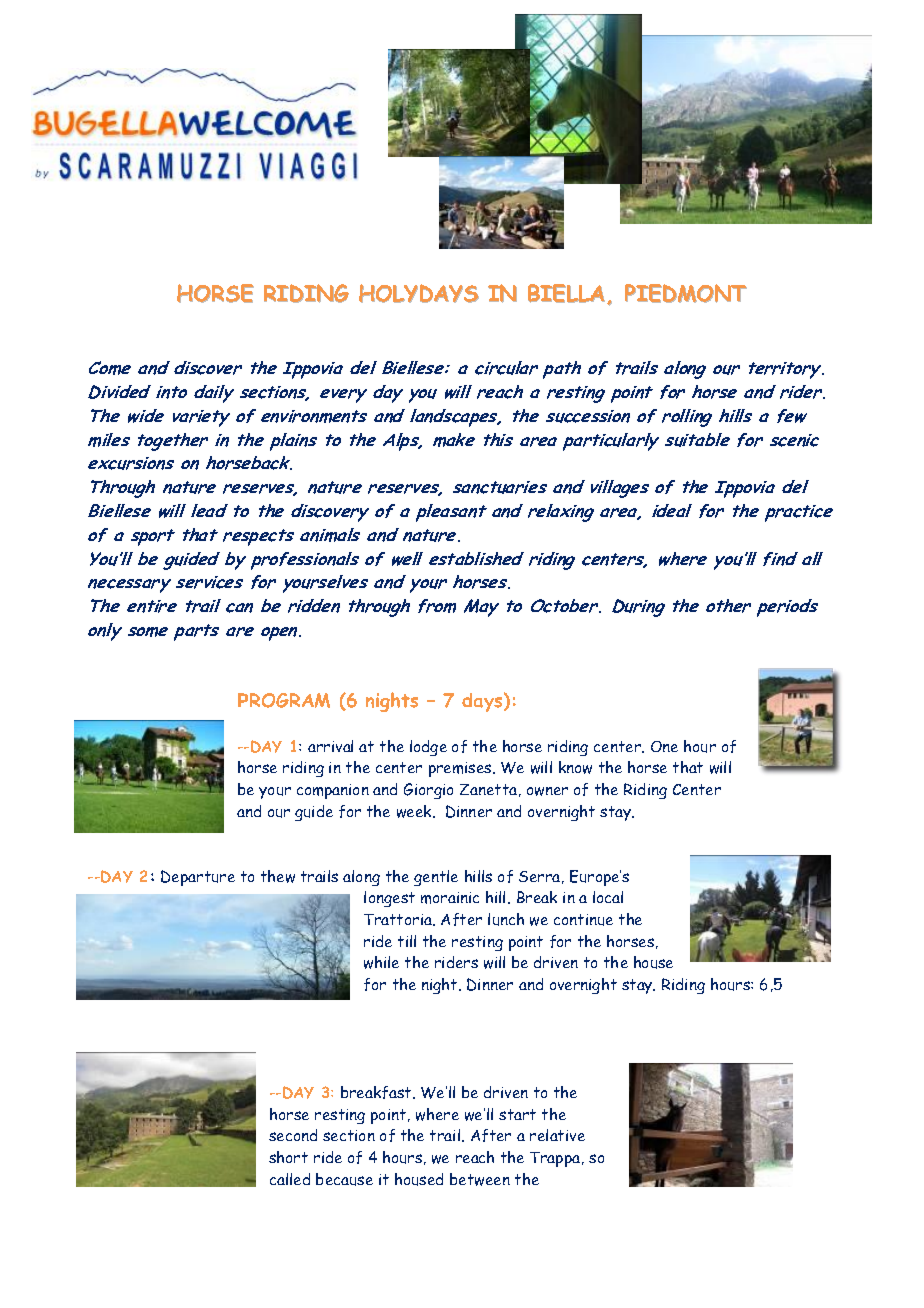 The height and width of the image is (1308, 924). Describe the element at coordinates (284, 700) in the image. I see `PROGRAM` at that location.
